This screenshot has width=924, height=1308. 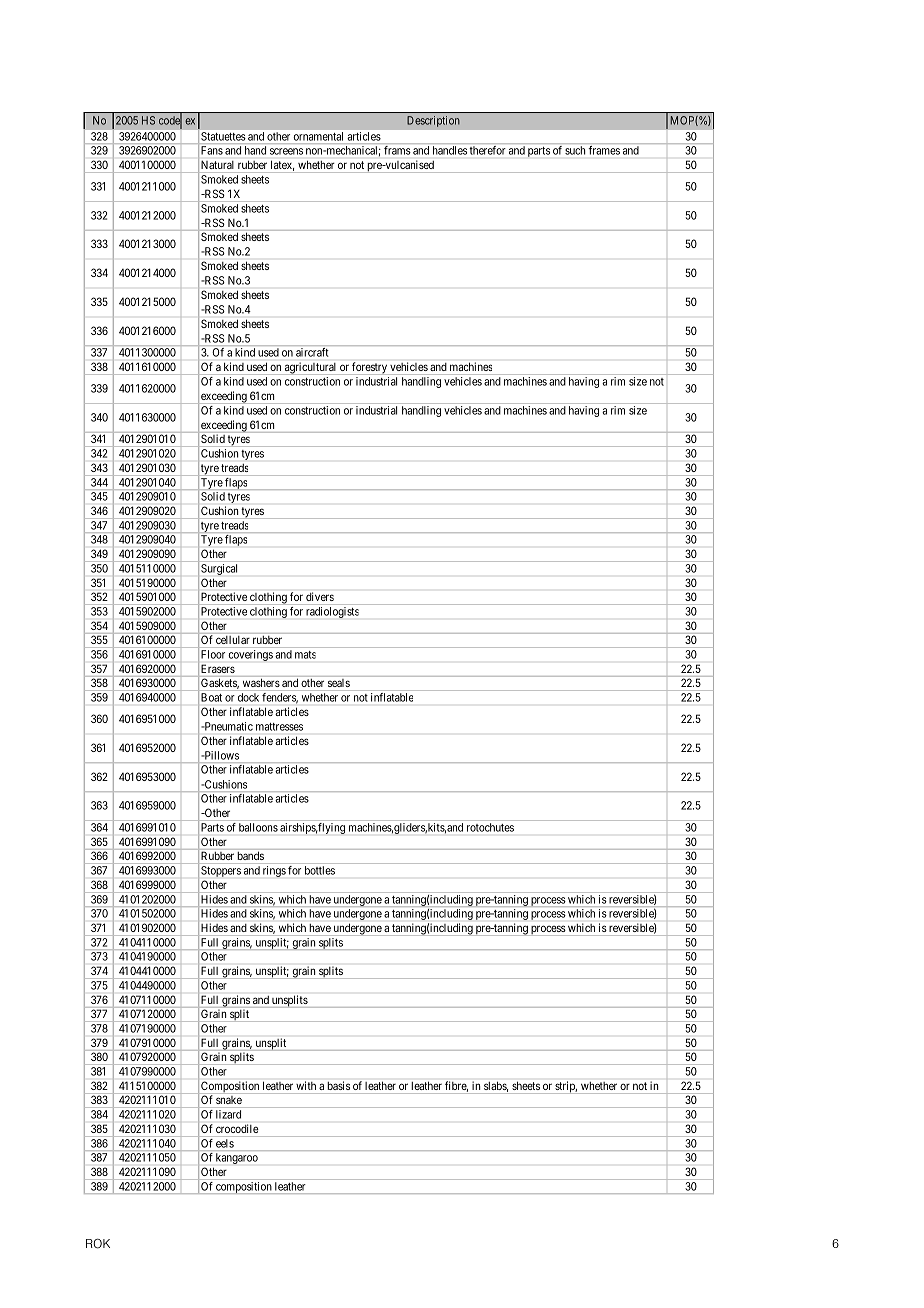 I want to click on with, so click(x=306, y=1085).
